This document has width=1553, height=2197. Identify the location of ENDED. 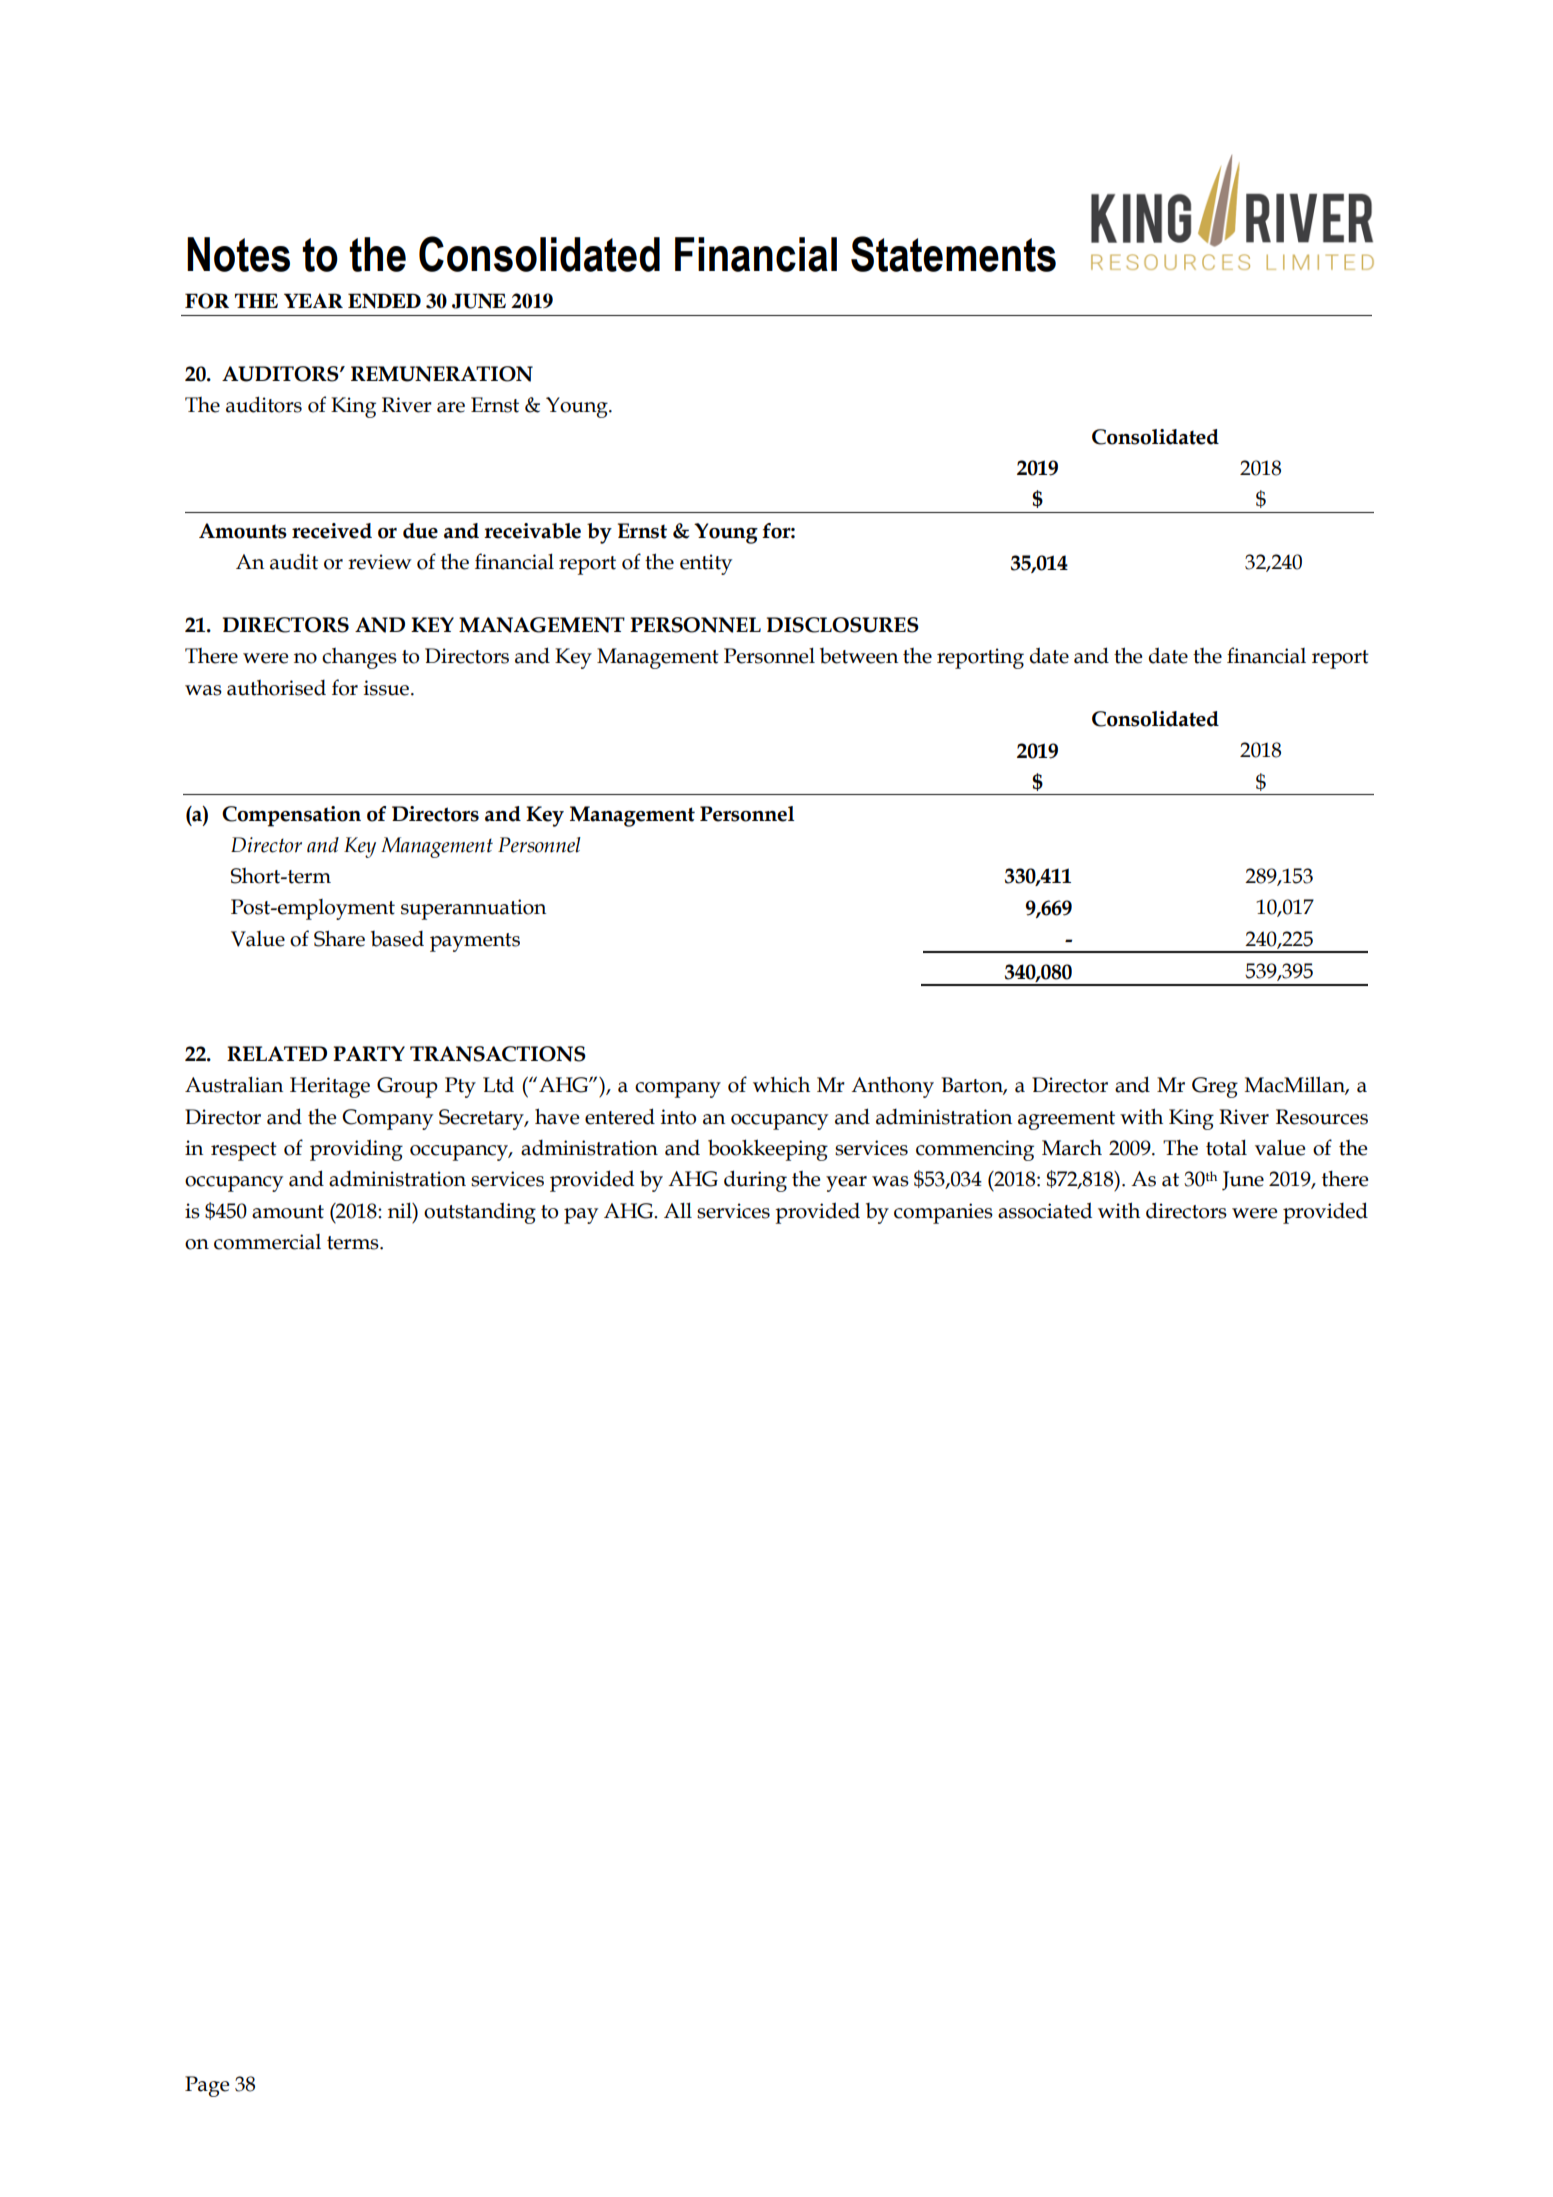
(384, 301).
